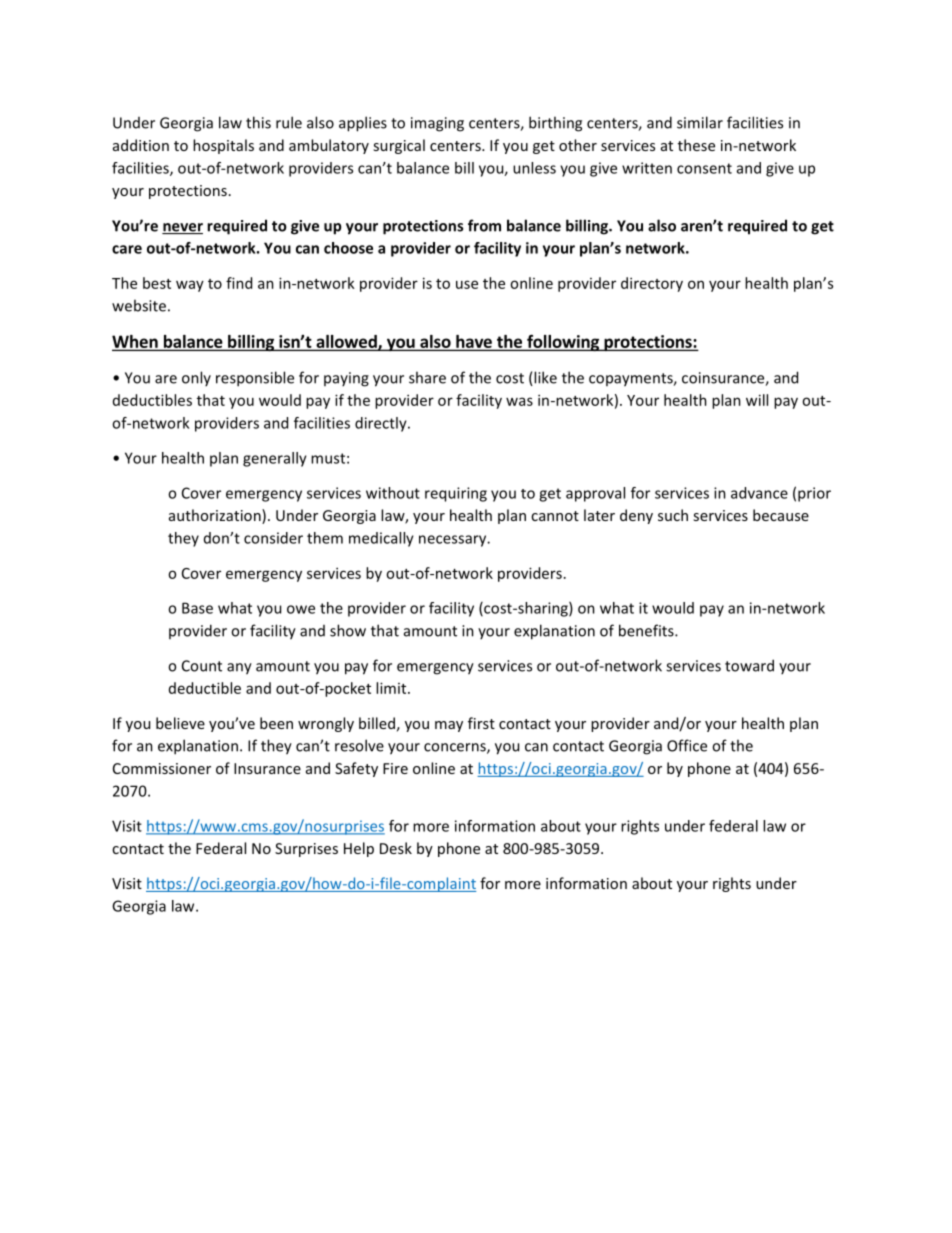  I want to click on these, so click(696, 145).
